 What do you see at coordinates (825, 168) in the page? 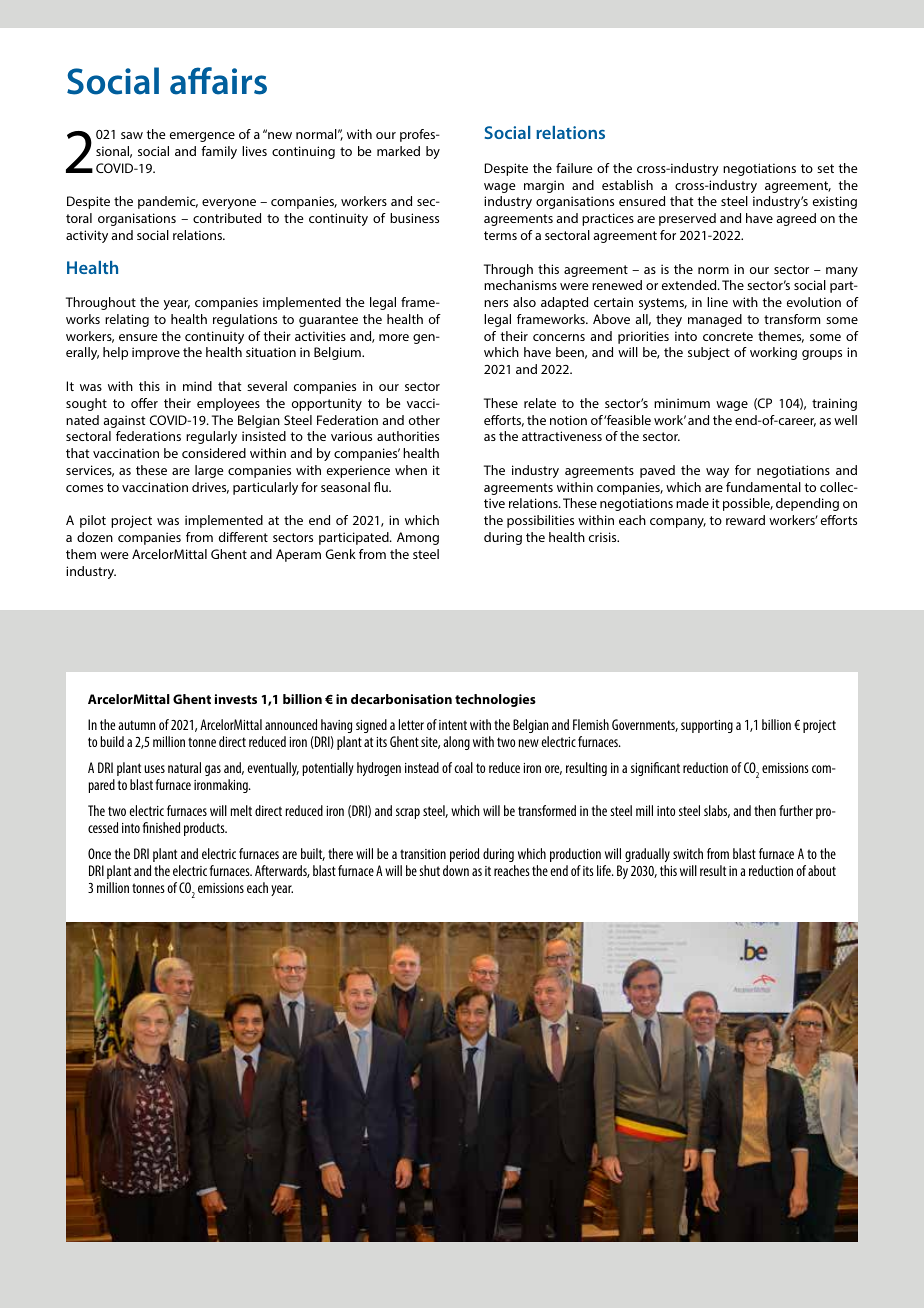
I see `set` at bounding box center [825, 168].
